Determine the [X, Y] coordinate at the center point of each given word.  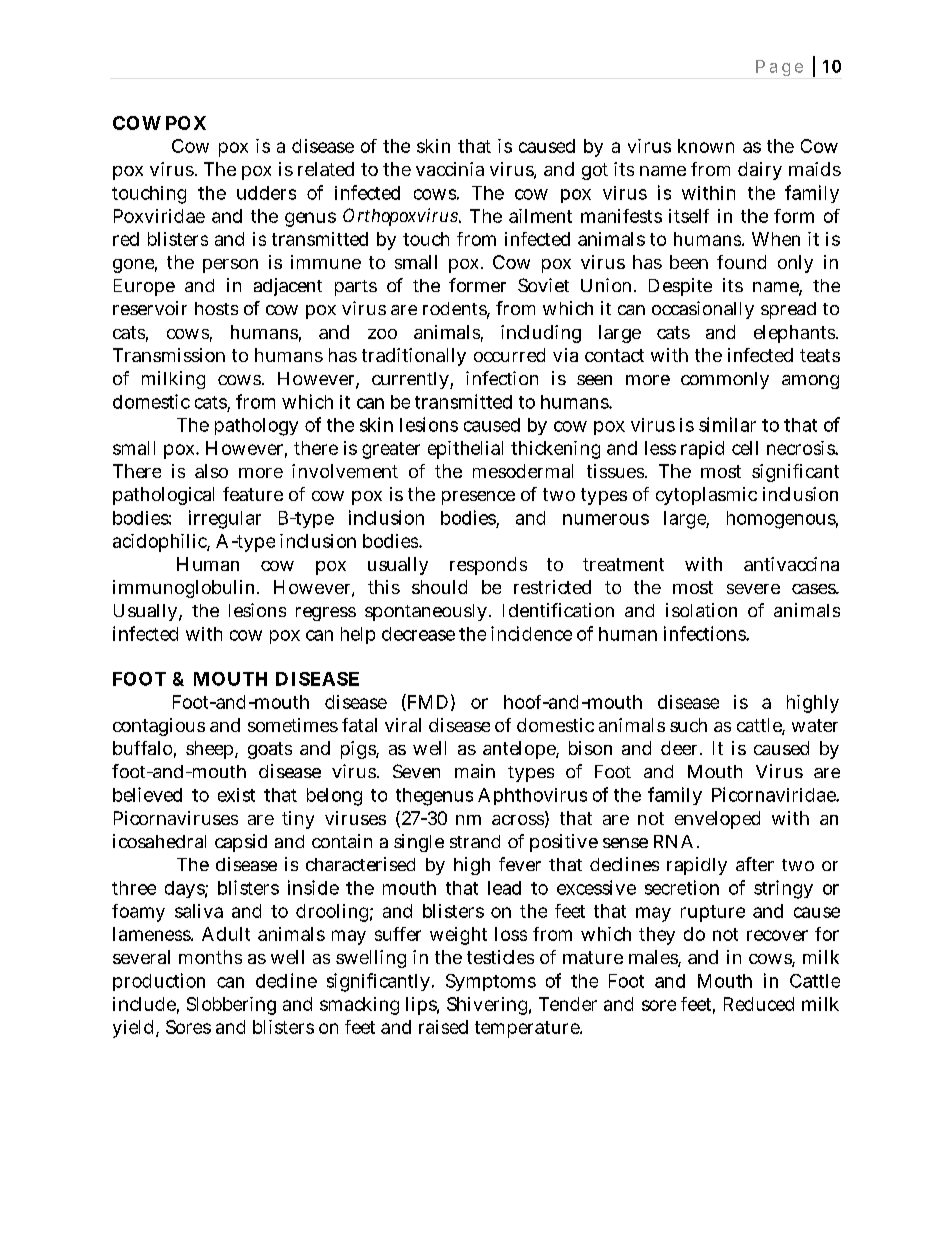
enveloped [717, 820]
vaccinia [450, 169]
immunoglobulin [183, 589]
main [475, 771]
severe [753, 589]
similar [727, 424]
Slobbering [231, 1006]
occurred [509, 355]
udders [266, 193]
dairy [760, 171]
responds [488, 566]
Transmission [169, 355]
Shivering [487, 1006]
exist [236, 795]
